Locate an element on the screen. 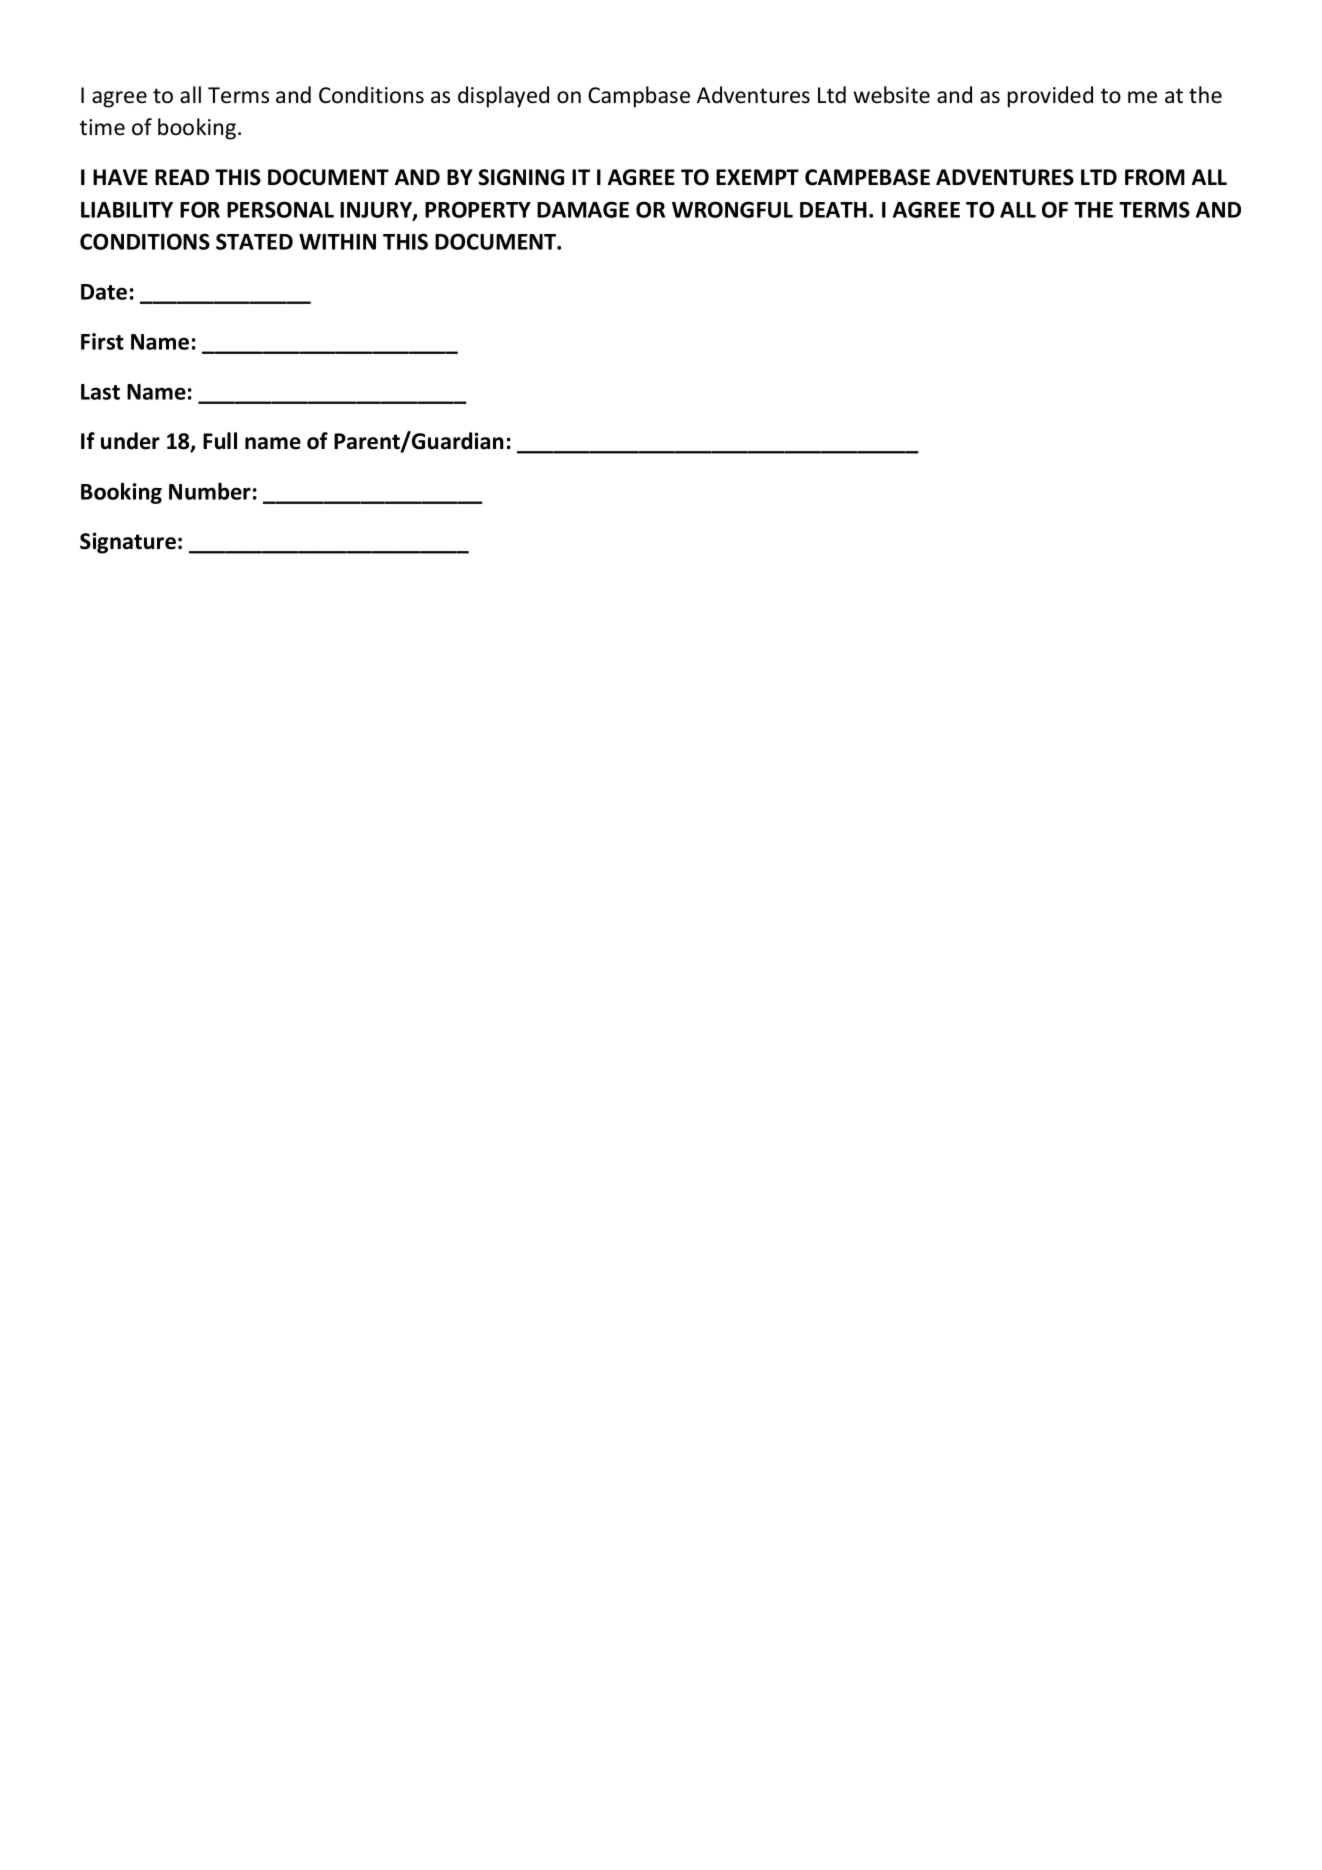  Last is located at coordinates (100, 392).
